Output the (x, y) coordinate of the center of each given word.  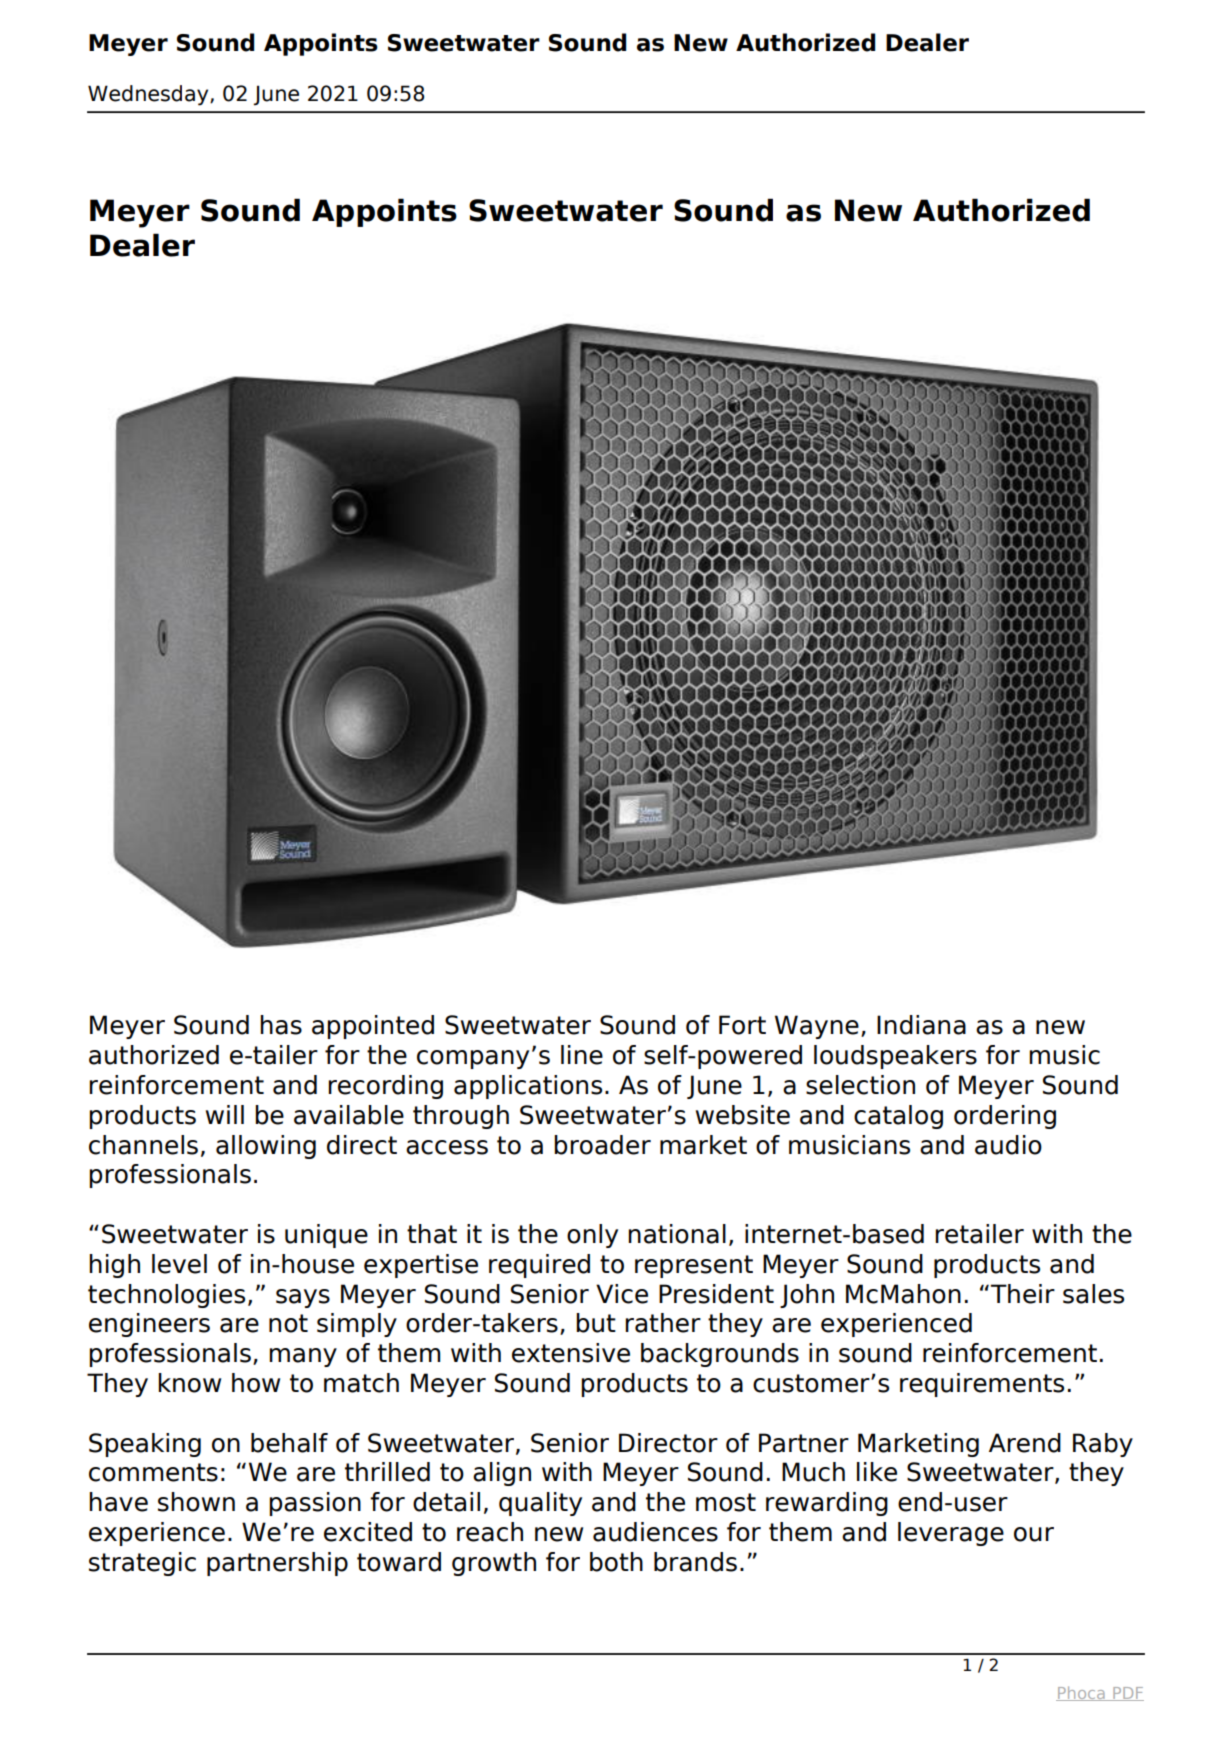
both (616, 1562)
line (582, 1055)
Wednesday (149, 95)
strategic (142, 1564)
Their (1022, 1294)
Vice (622, 1294)
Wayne (817, 1027)
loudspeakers (895, 1057)
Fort (742, 1025)
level (179, 1264)
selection (860, 1085)
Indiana (921, 1025)
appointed (373, 1027)
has (281, 1025)
